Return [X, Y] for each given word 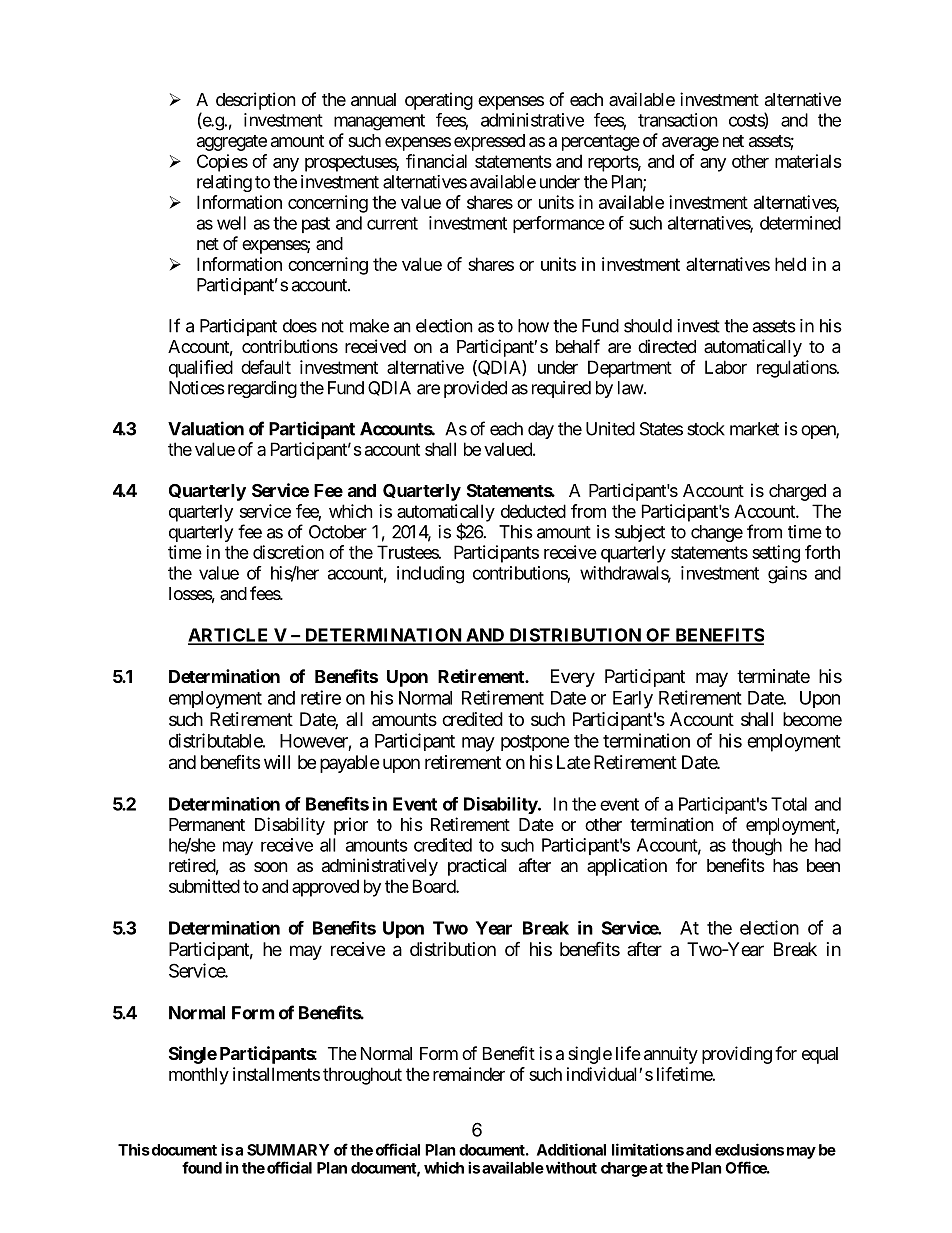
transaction [678, 120]
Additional [571, 1149]
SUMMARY [288, 1150]
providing [737, 1055]
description [256, 101]
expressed [489, 142]
